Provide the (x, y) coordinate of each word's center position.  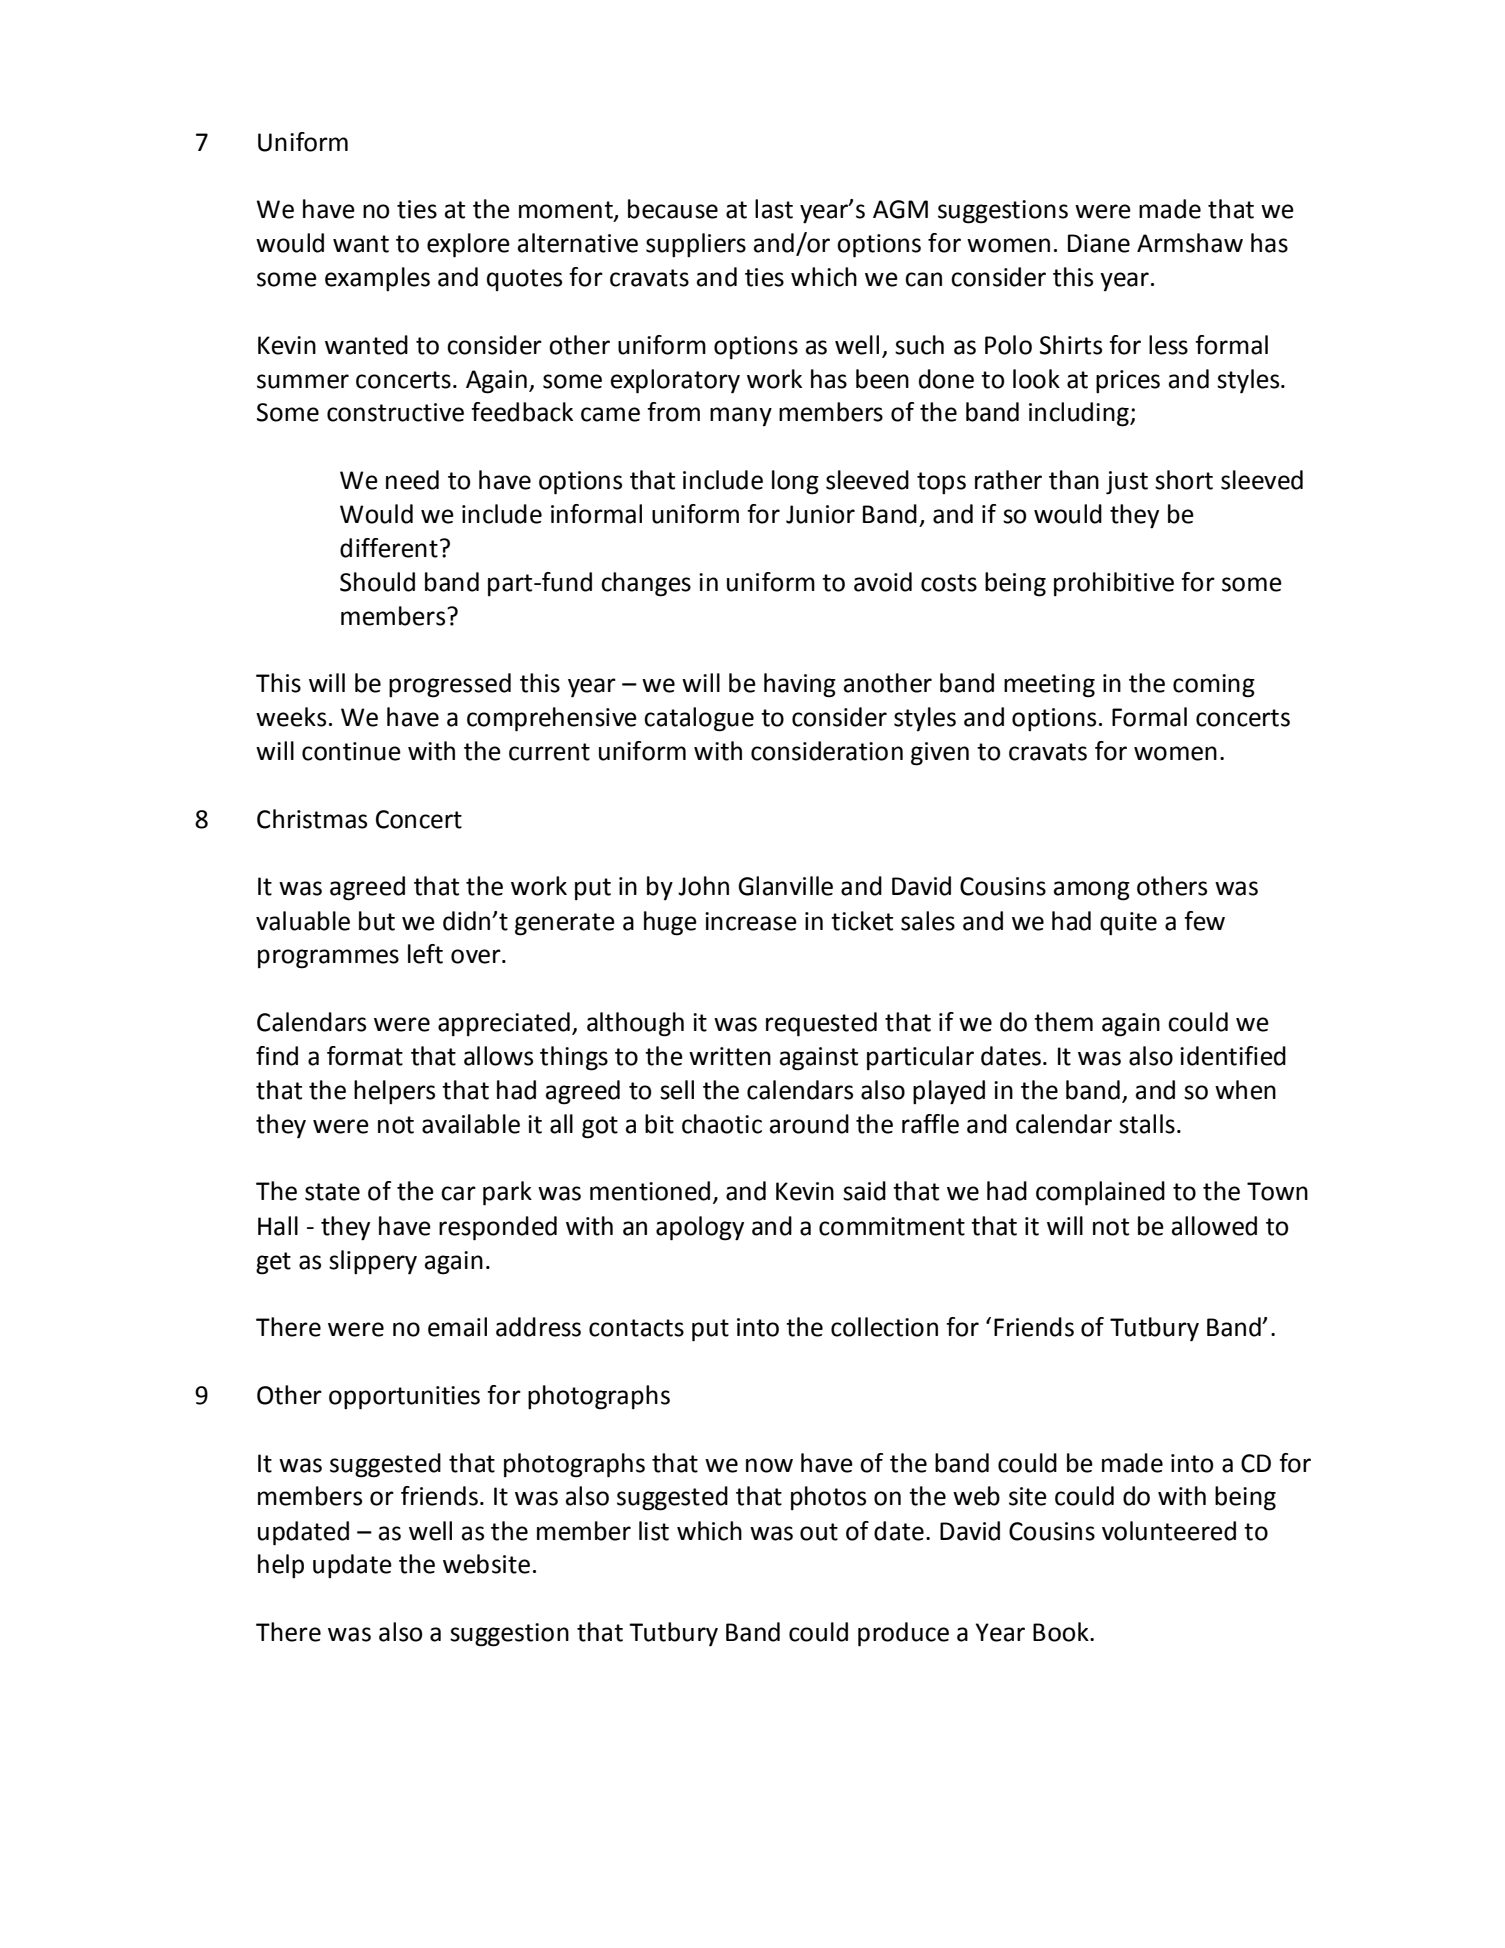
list (654, 1531)
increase (751, 921)
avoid (883, 582)
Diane (1099, 243)
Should (377, 582)
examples (377, 279)
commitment (892, 1226)
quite (1128, 924)
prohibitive (1114, 584)
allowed (1214, 1226)
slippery (373, 1262)
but (377, 921)
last (774, 209)
